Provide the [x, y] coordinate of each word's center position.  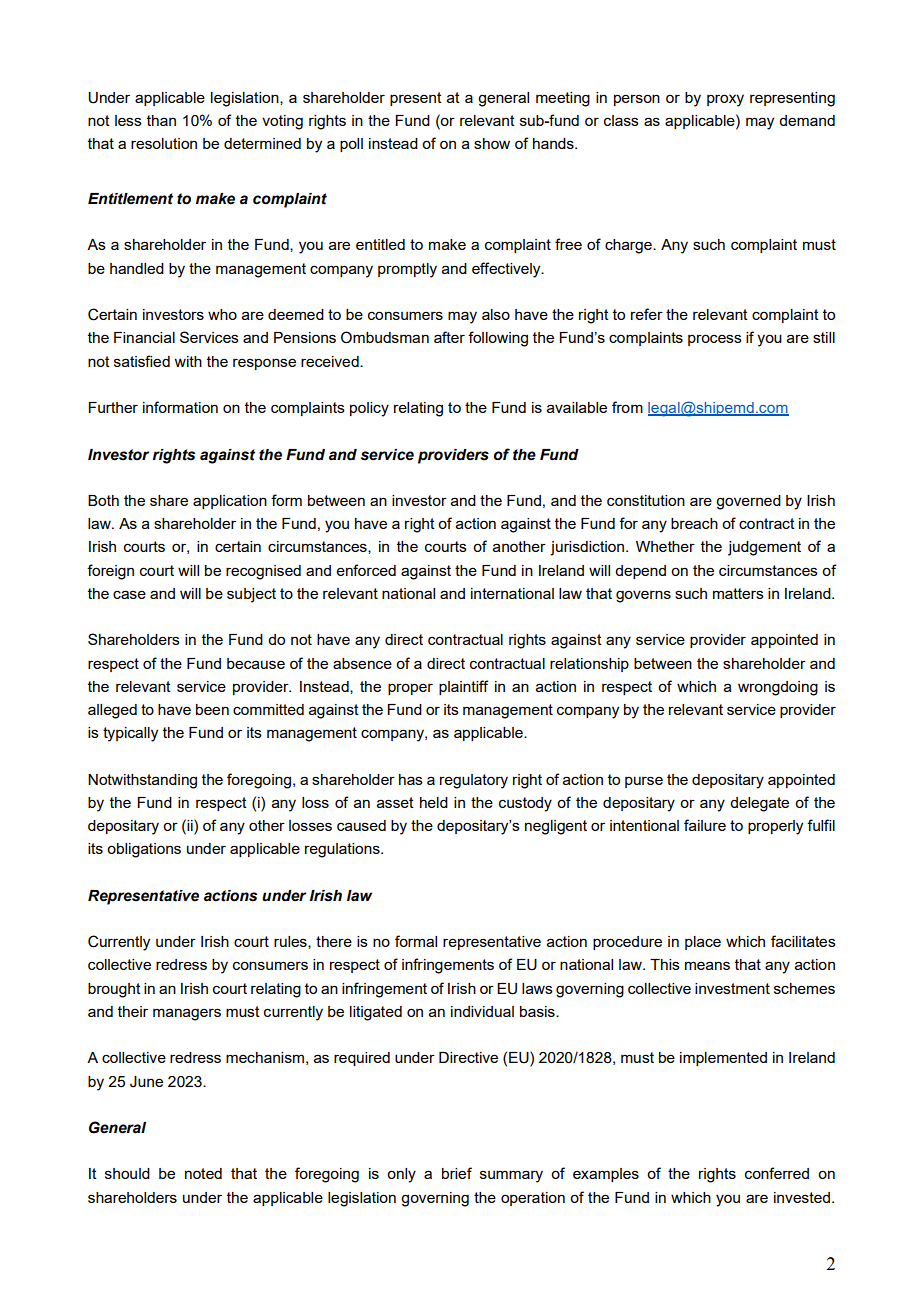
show [492, 143]
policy [369, 409]
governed [748, 502]
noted [203, 1173]
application [230, 502]
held [434, 802]
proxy [725, 100]
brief [457, 1173]
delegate [759, 804]
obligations [144, 850]
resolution [164, 143]
